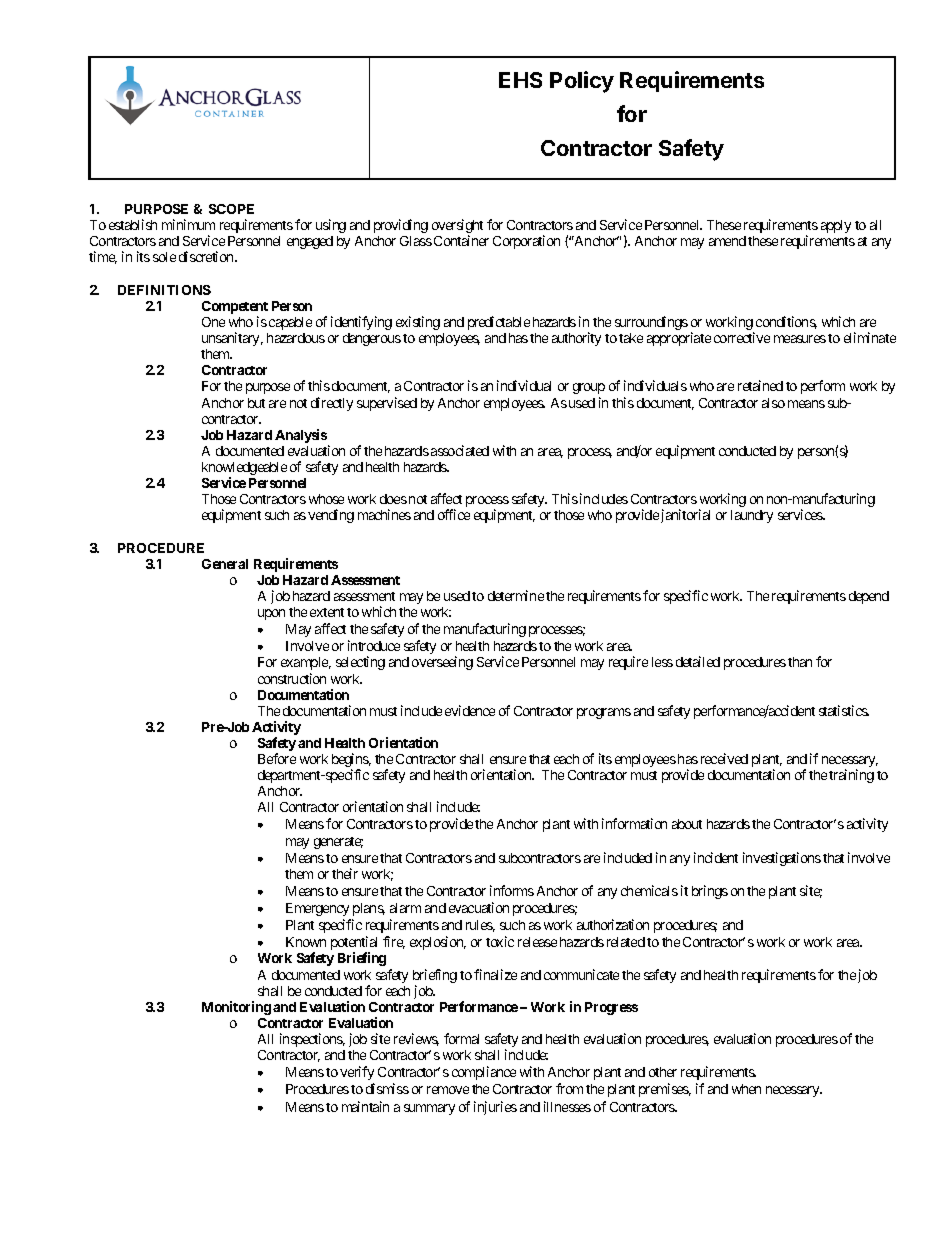 The width and height of the screenshot is (952, 1233). What do you see at coordinates (516, 595) in the screenshot?
I see `determine` at bounding box center [516, 595].
